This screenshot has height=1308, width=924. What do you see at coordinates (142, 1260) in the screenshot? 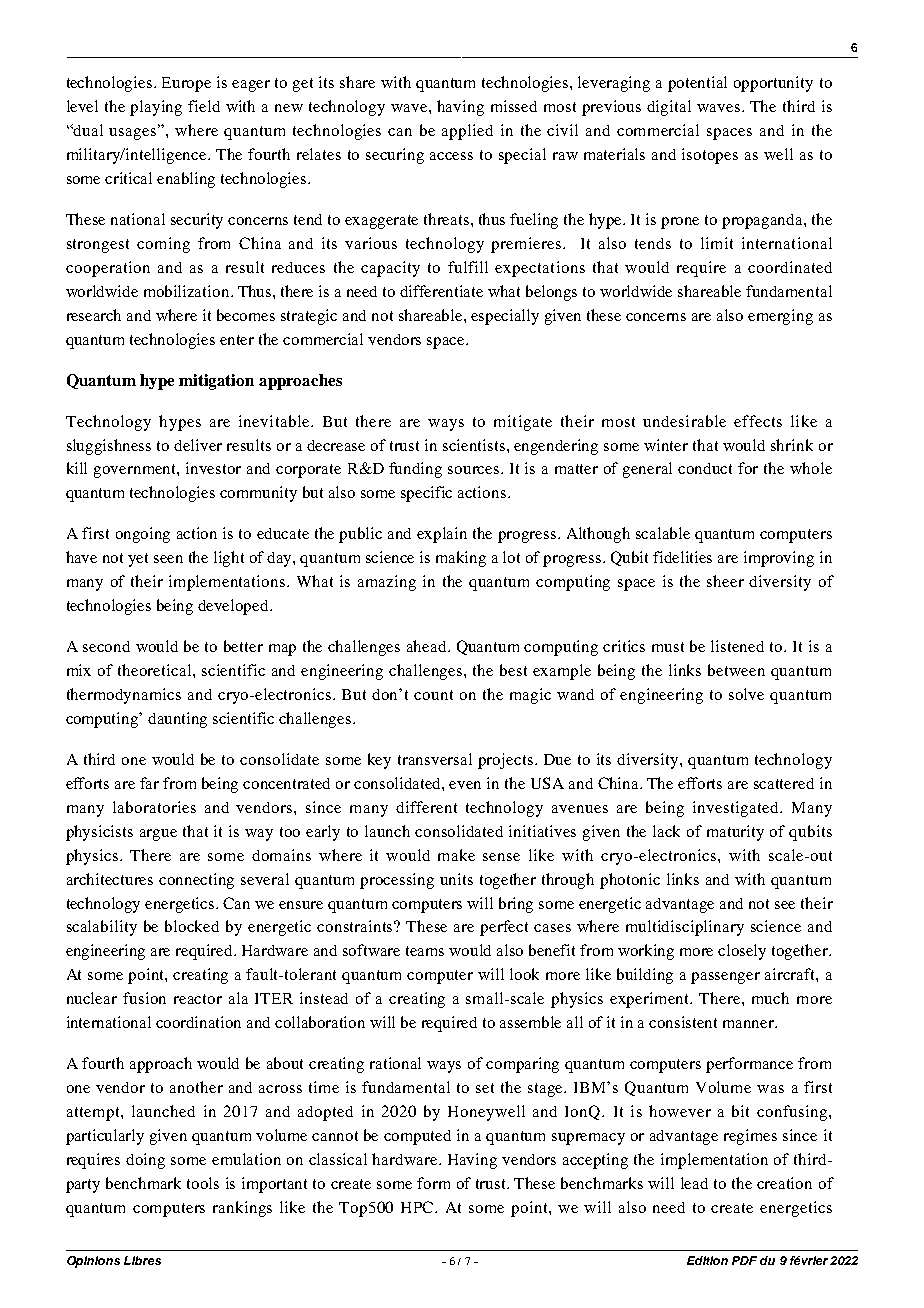
I see `Libres` at bounding box center [142, 1260].
